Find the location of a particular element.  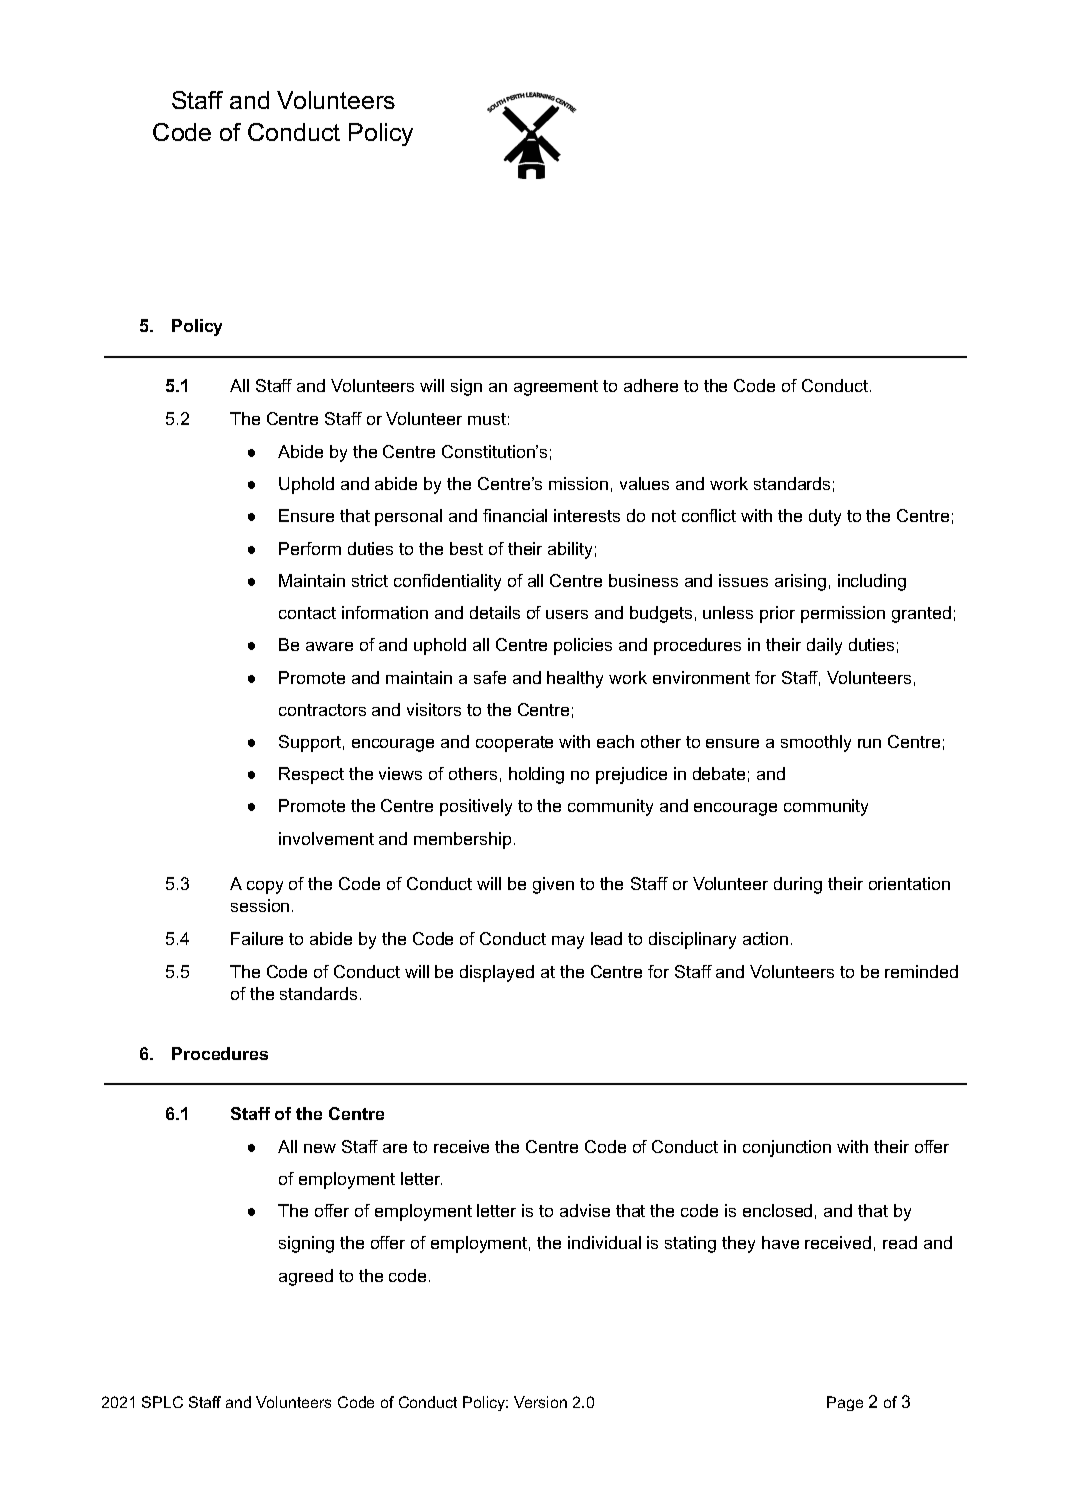

Perform is located at coordinates (310, 548).
